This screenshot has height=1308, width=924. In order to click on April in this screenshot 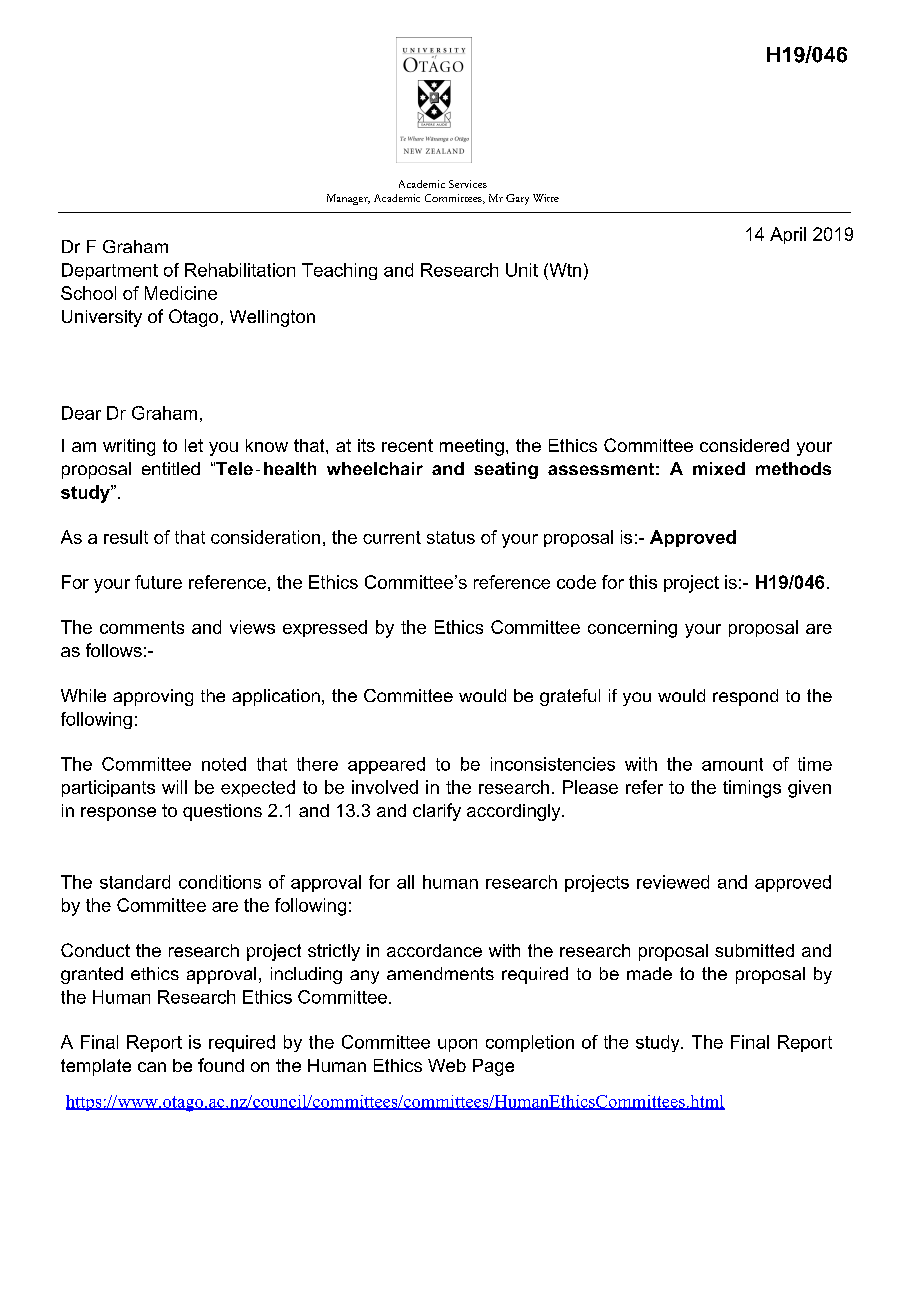, I will do `click(788, 235)`.
